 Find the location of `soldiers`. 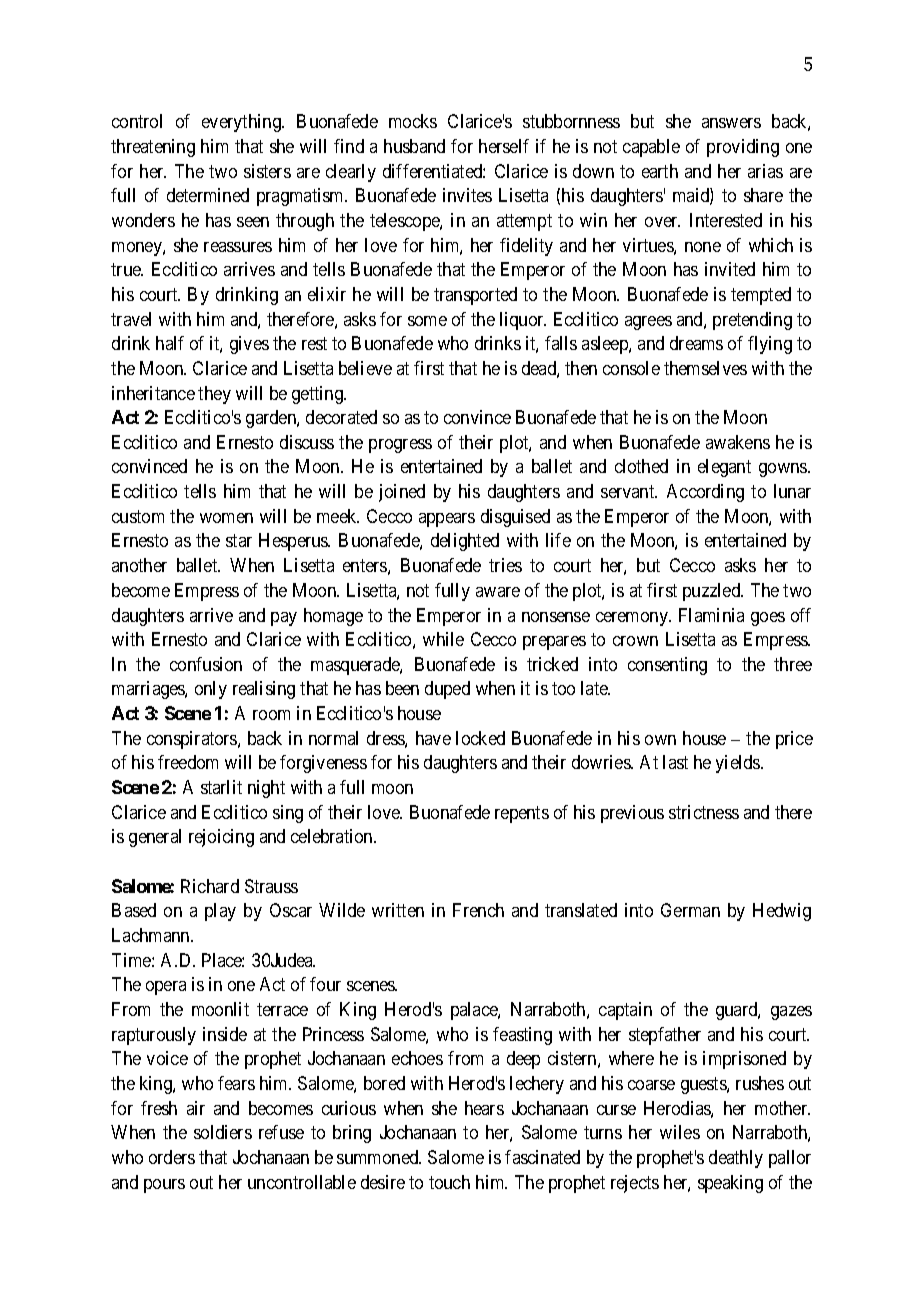

soldiers is located at coordinates (223, 1132).
